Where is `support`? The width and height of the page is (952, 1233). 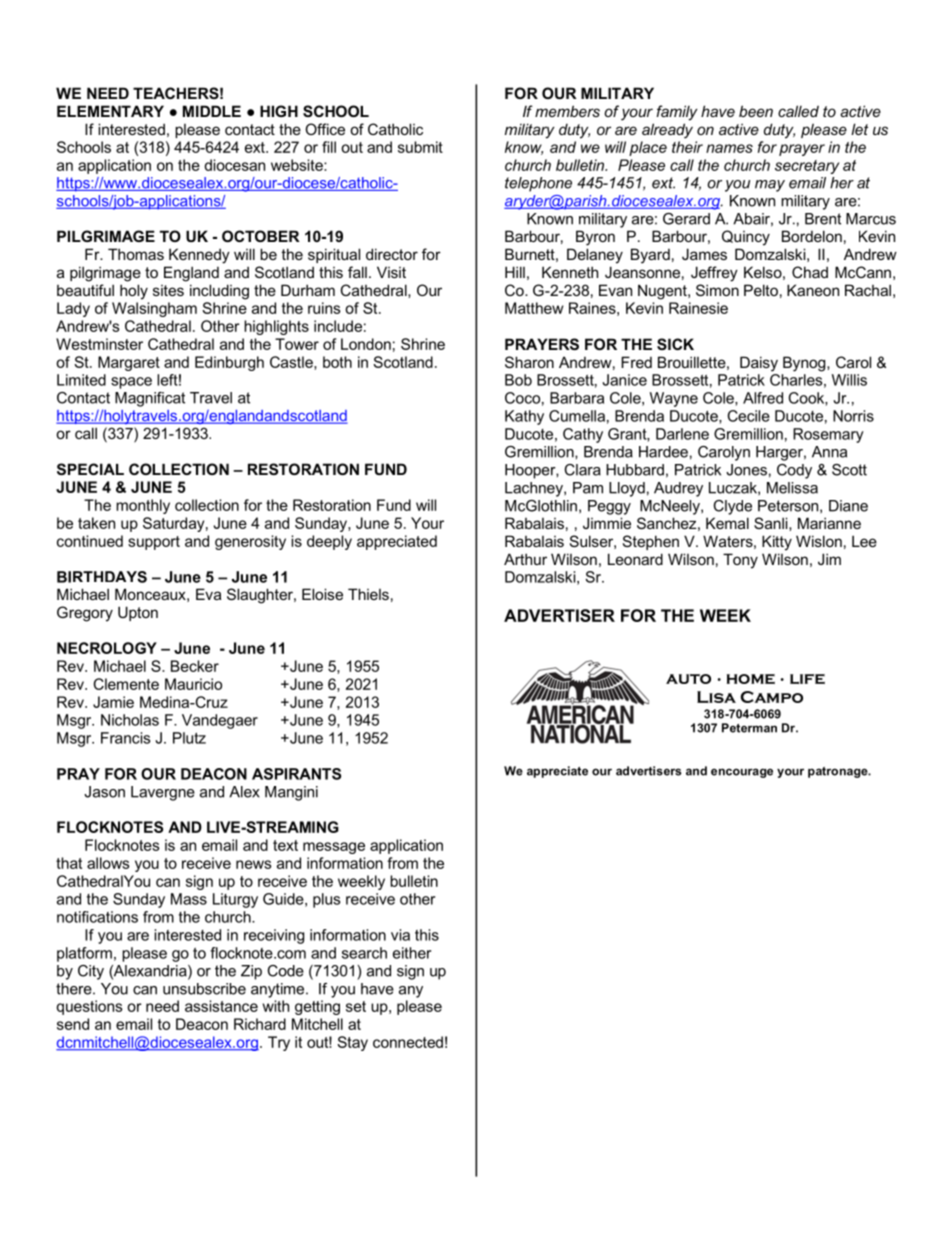 support is located at coordinates (154, 543).
